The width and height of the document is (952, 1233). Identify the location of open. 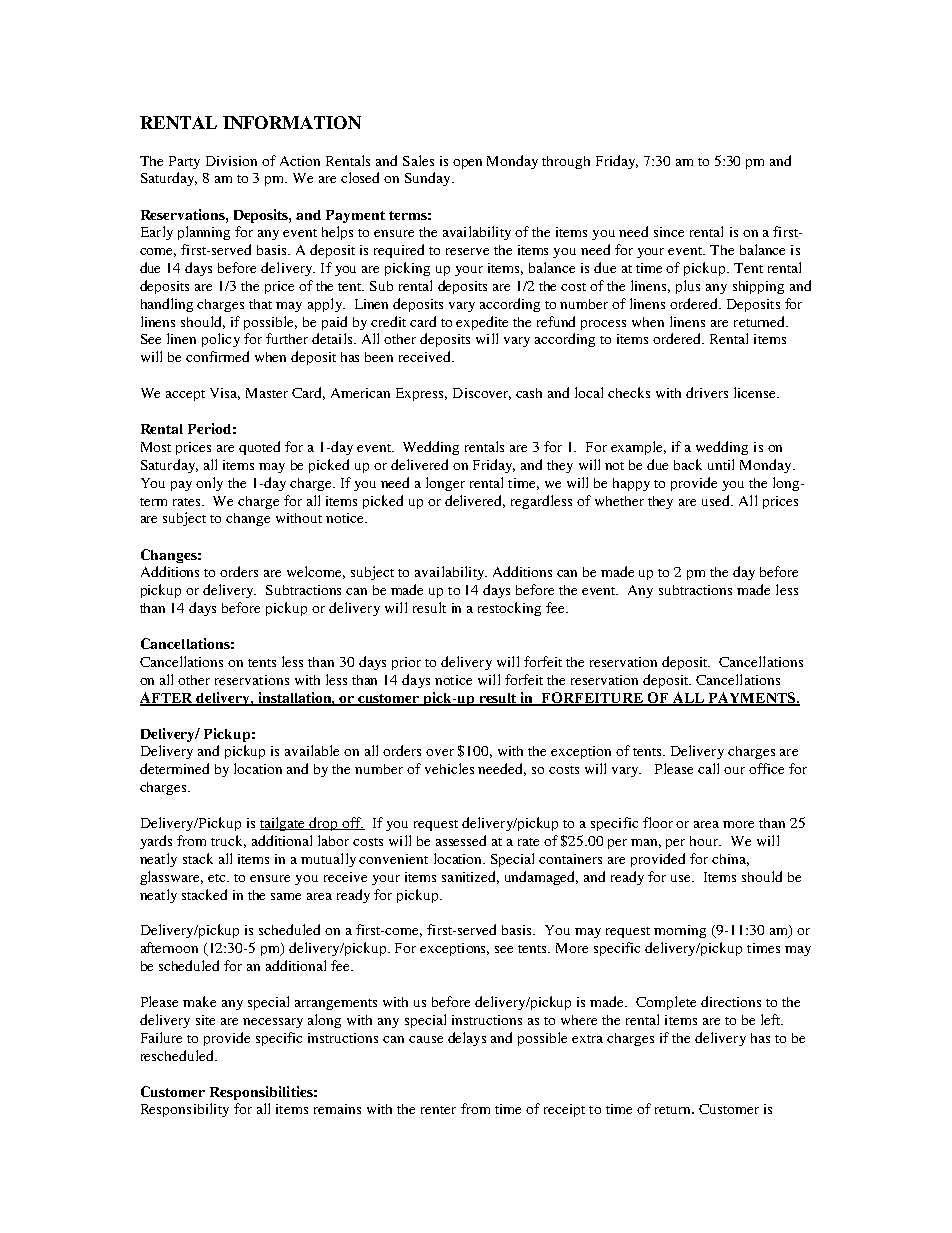
(467, 164).
